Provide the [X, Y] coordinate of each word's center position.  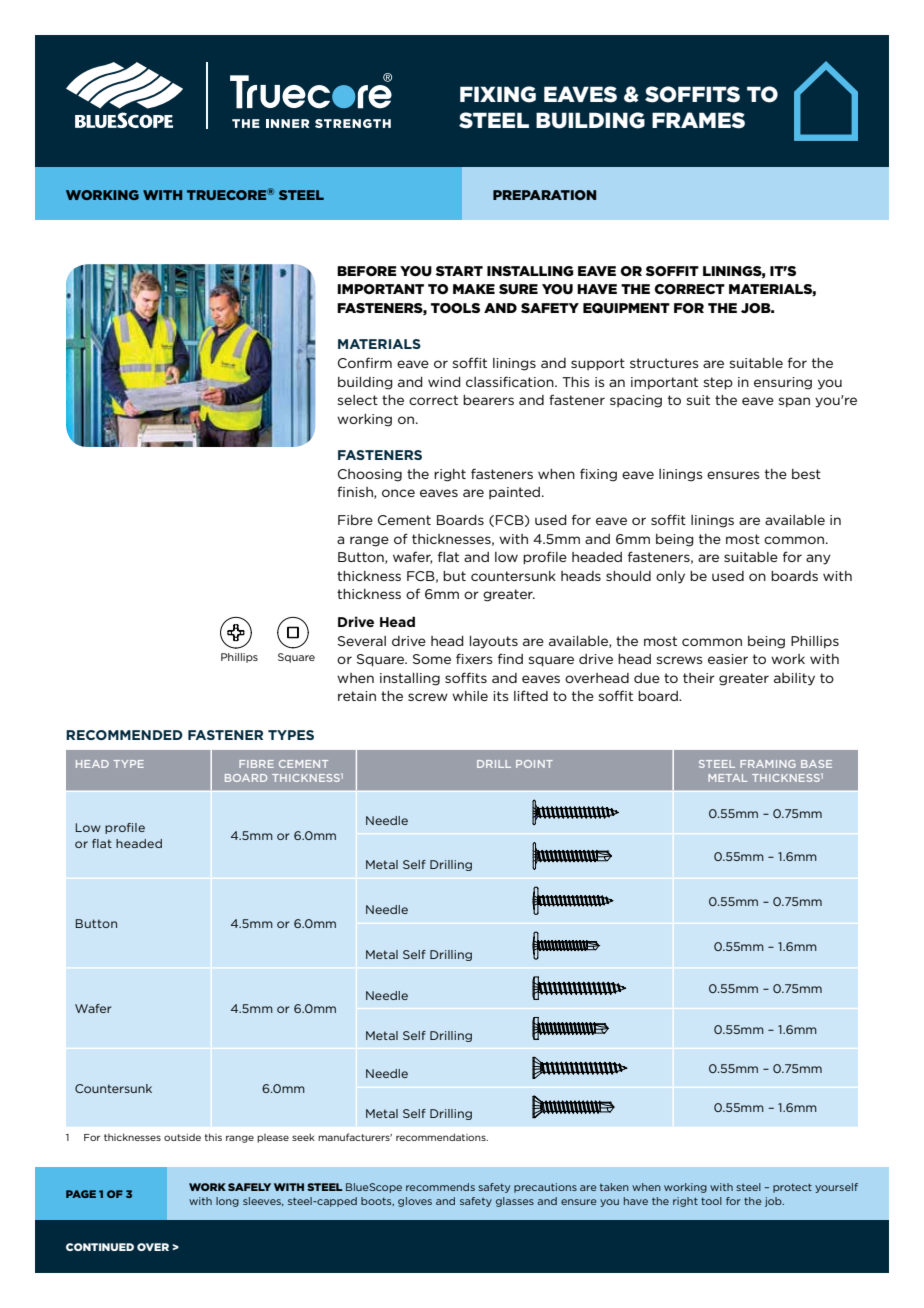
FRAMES [698, 120]
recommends [440, 1187]
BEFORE [367, 271]
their [699, 678]
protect [792, 1188]
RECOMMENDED [124, 735]
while [470, 696]
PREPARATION [544, 195]
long [227, 1202]
